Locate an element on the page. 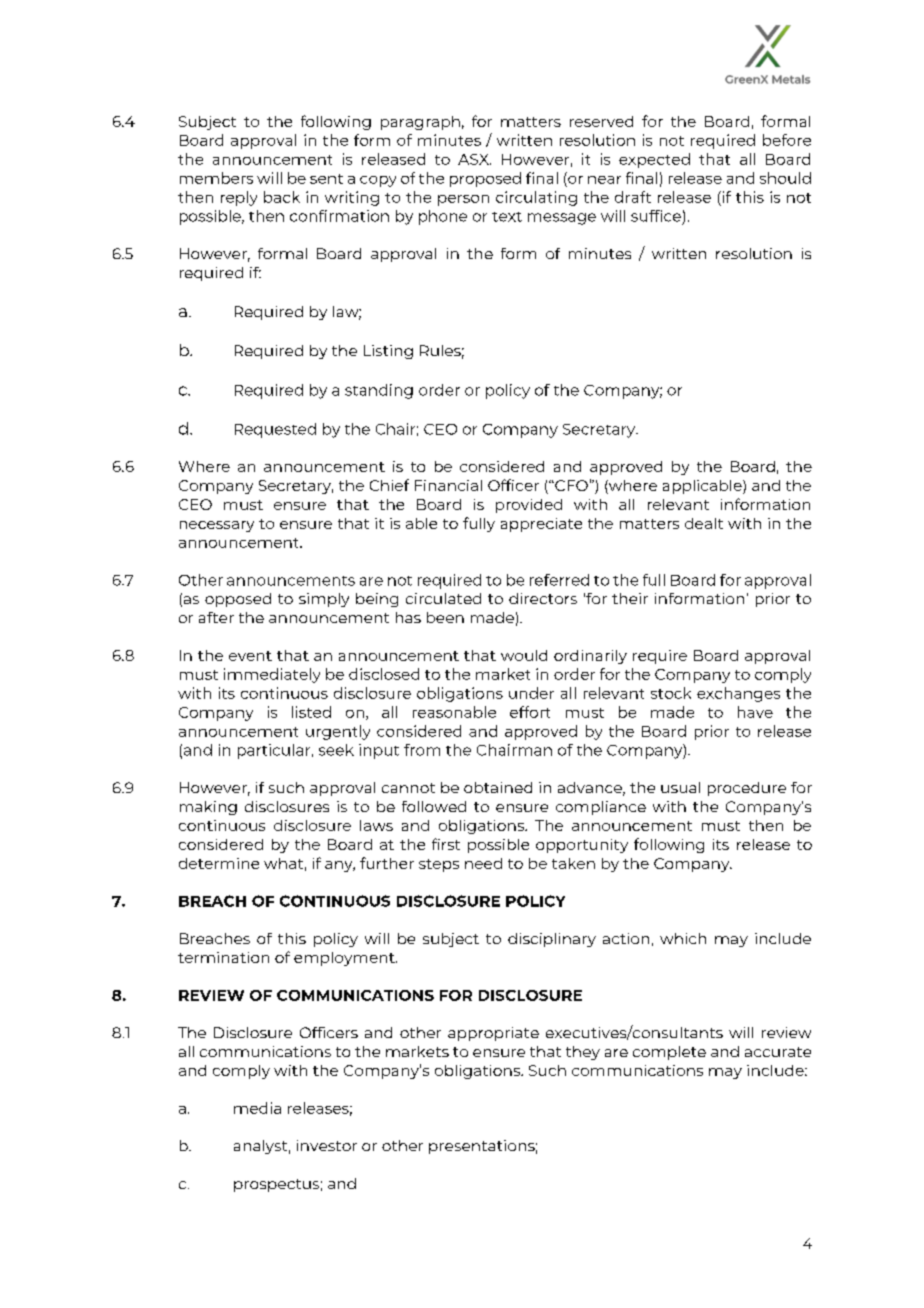 This document has height=1308, width=924. determine is located at coordinates (219, 863).
